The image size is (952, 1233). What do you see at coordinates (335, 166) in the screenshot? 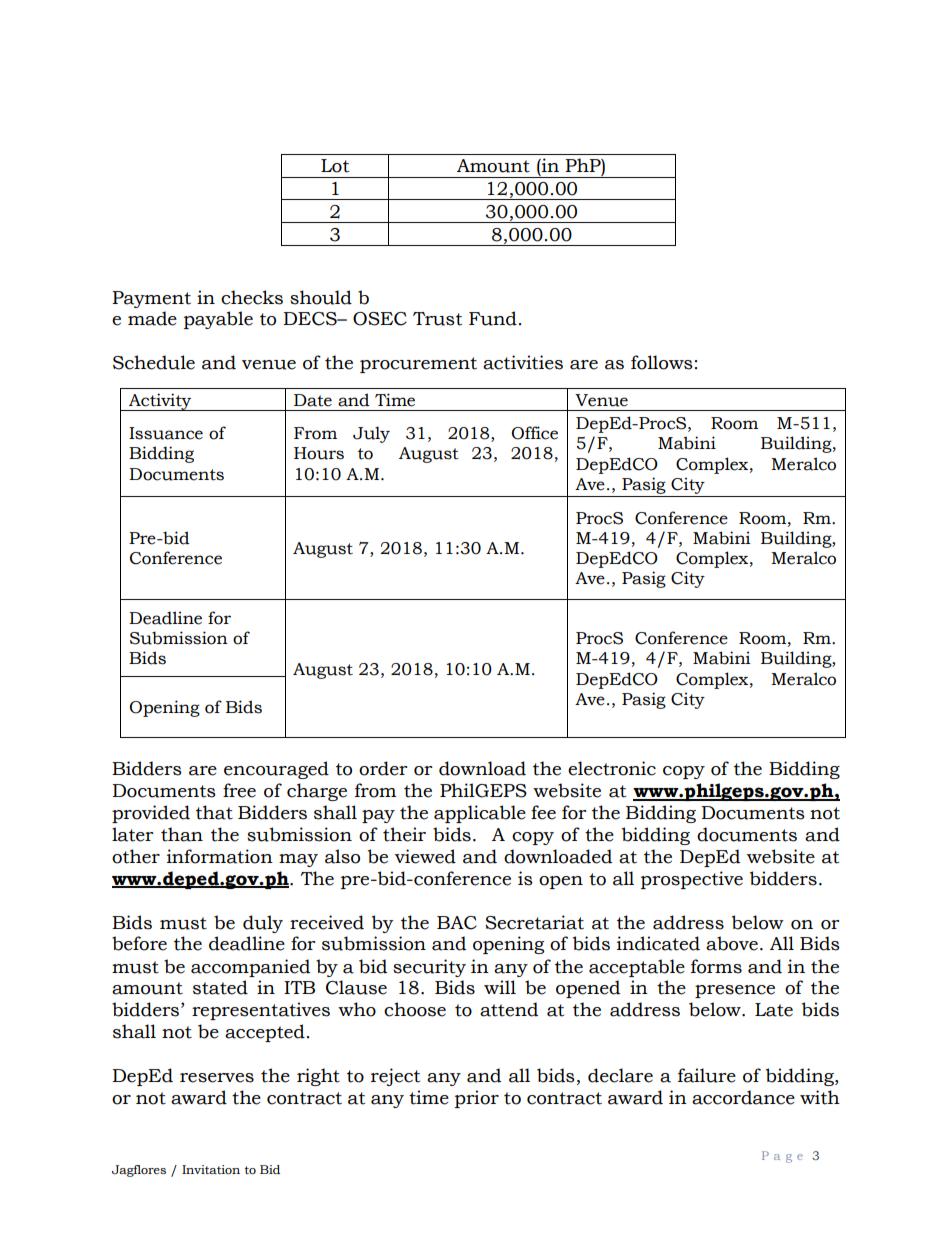
I see `Lot` at bounding box center [335, 166].
